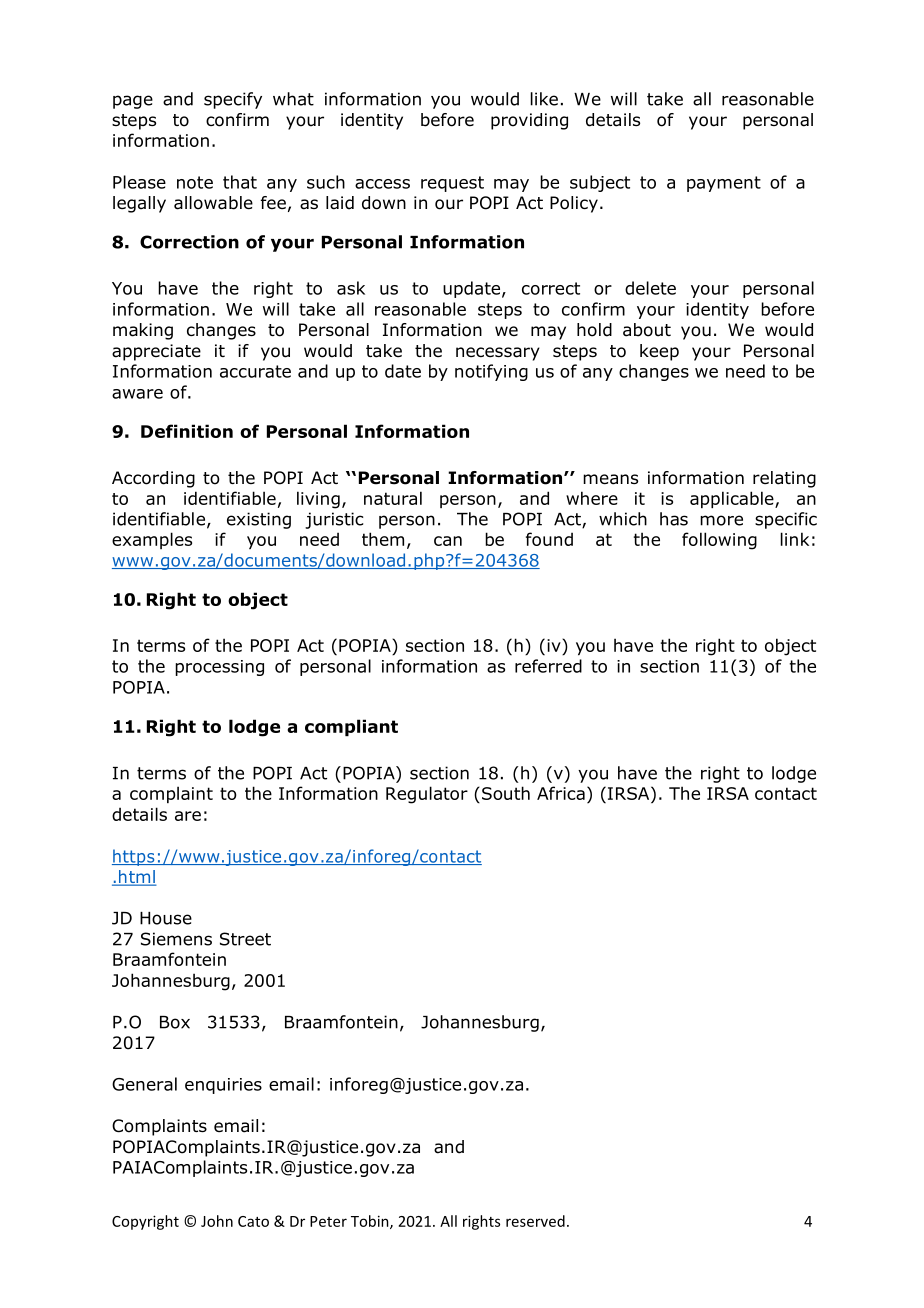 Image resolution: width=924 pixels, height=1308 pixels. Describe the element at coordinates (724, 184) in the screenshot. I see `payment` at that location.
